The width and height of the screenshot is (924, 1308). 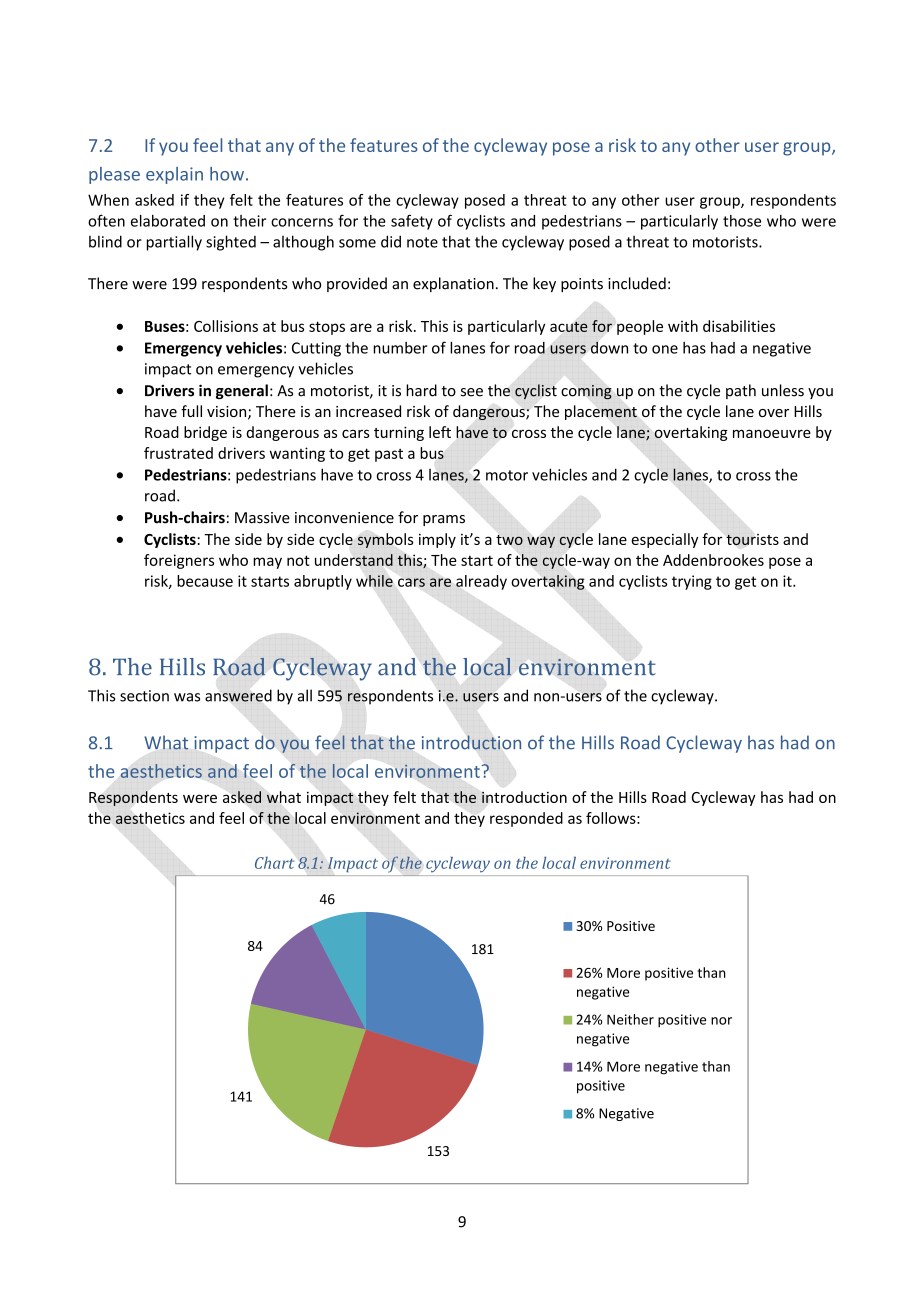 I want to click on those, so click(x=742, y=221).
